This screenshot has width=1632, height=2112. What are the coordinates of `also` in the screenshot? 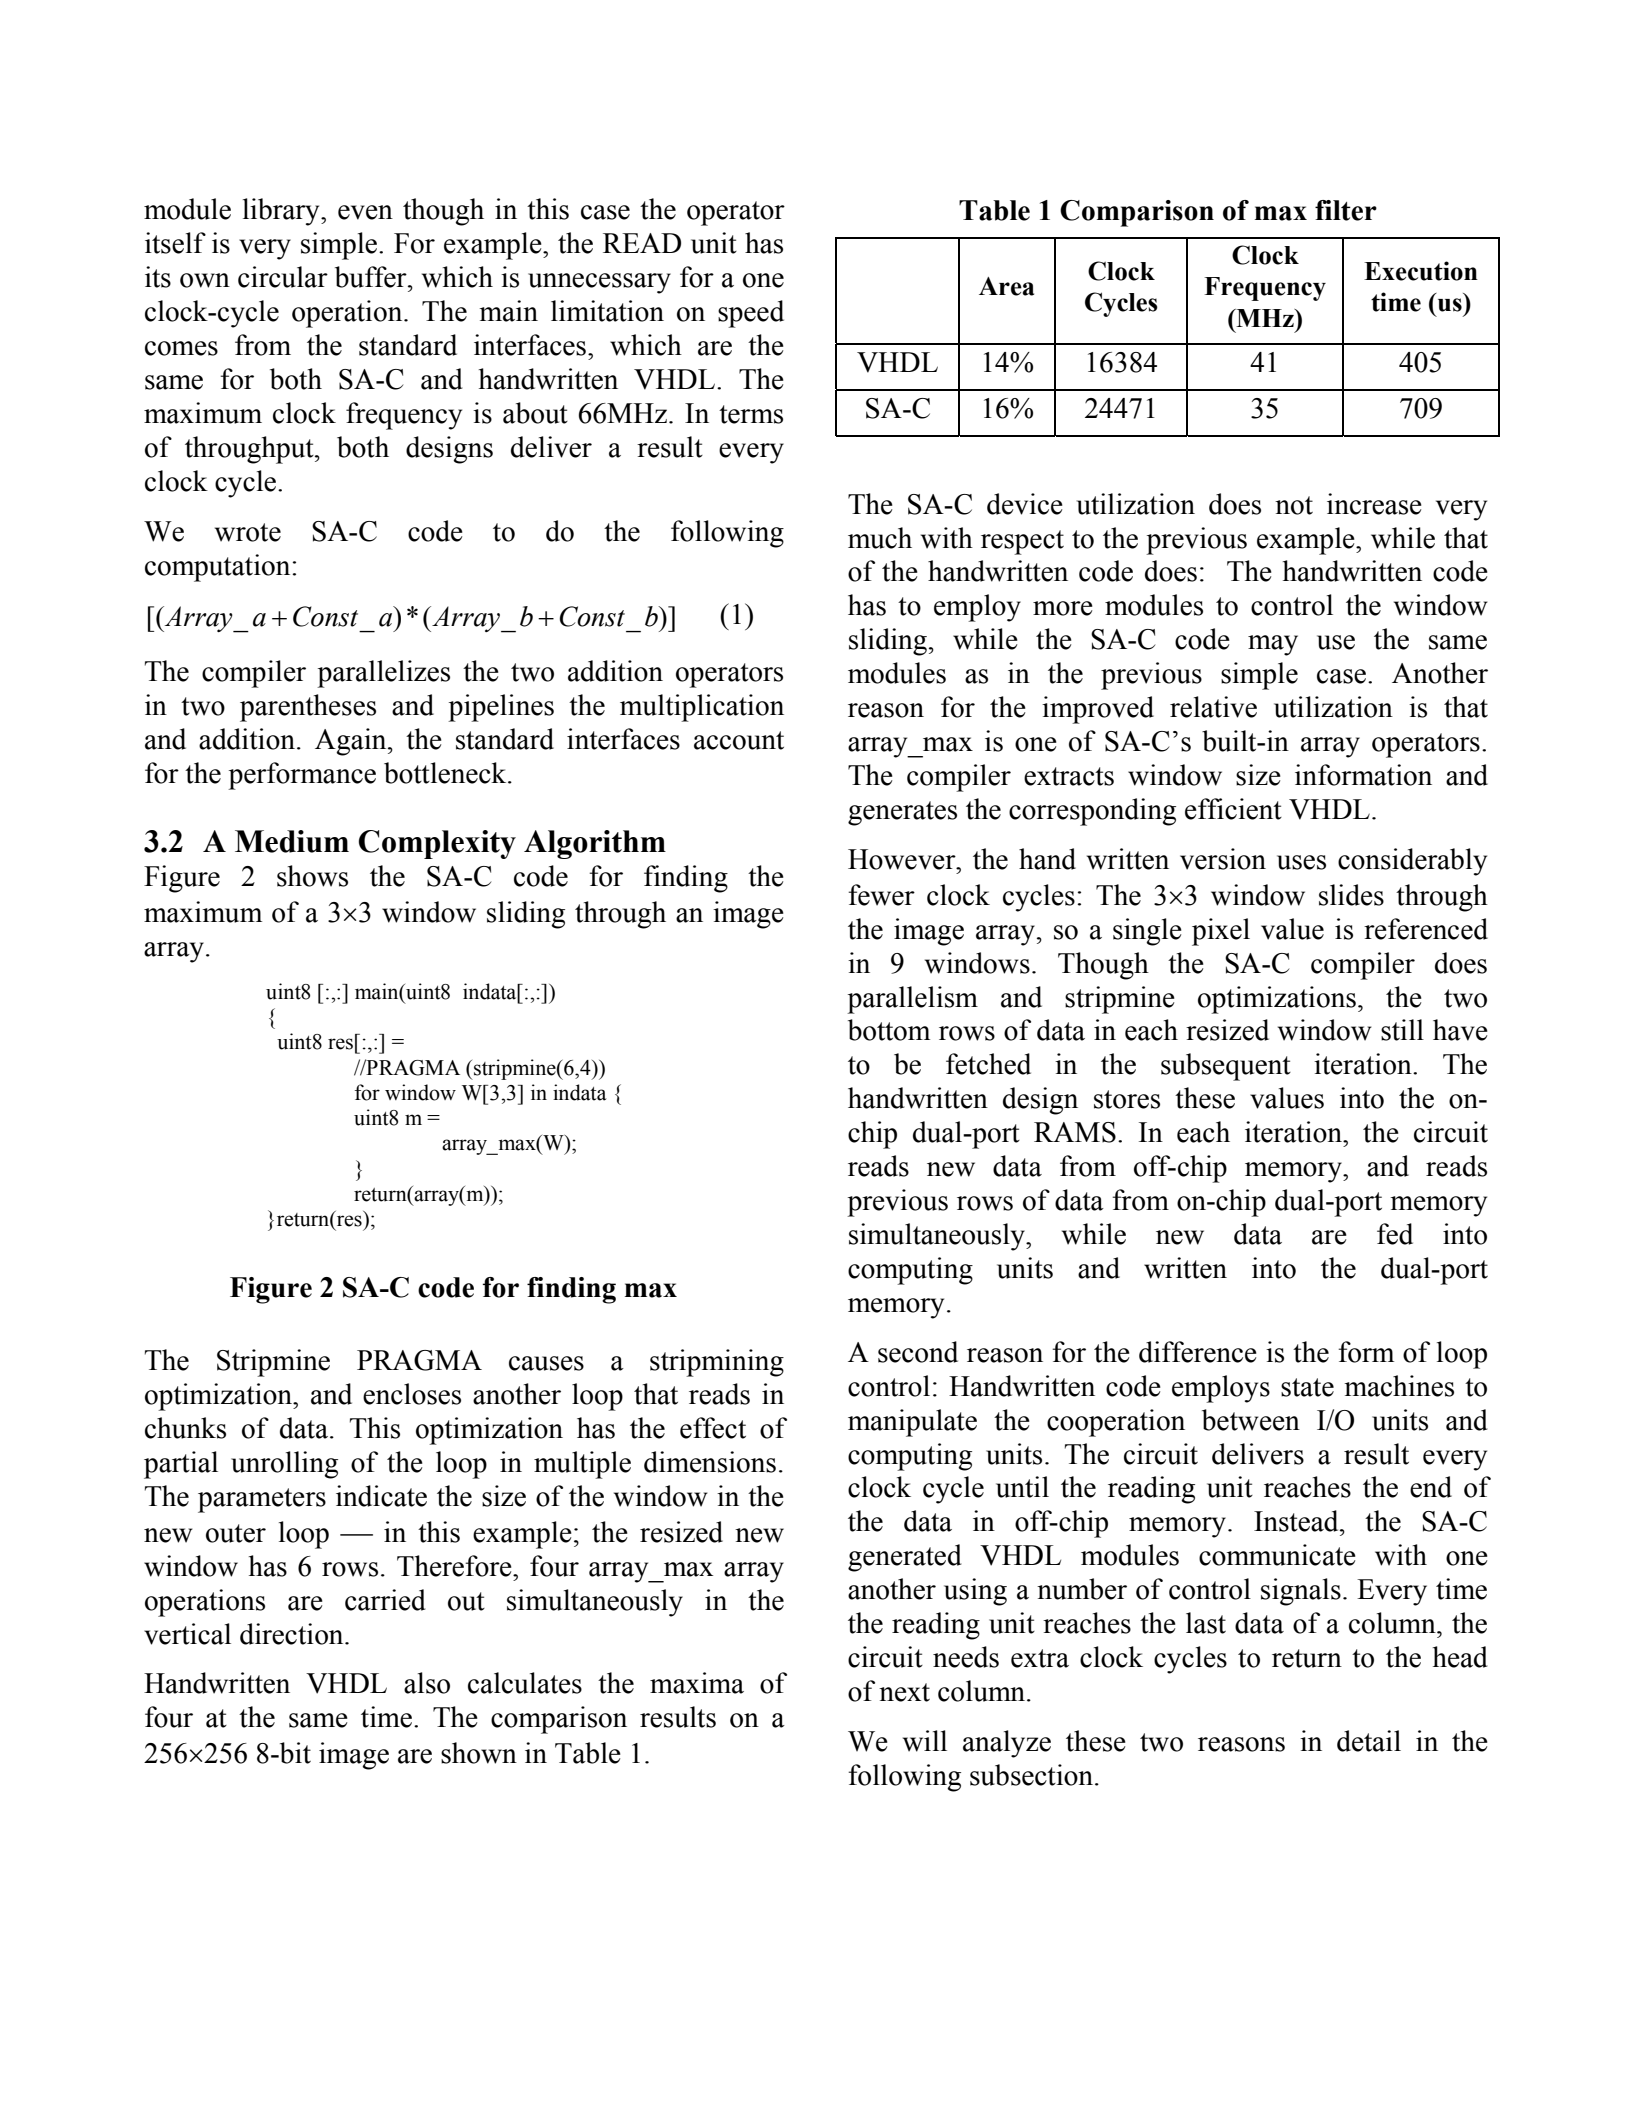 It's located at (427, 1683).
